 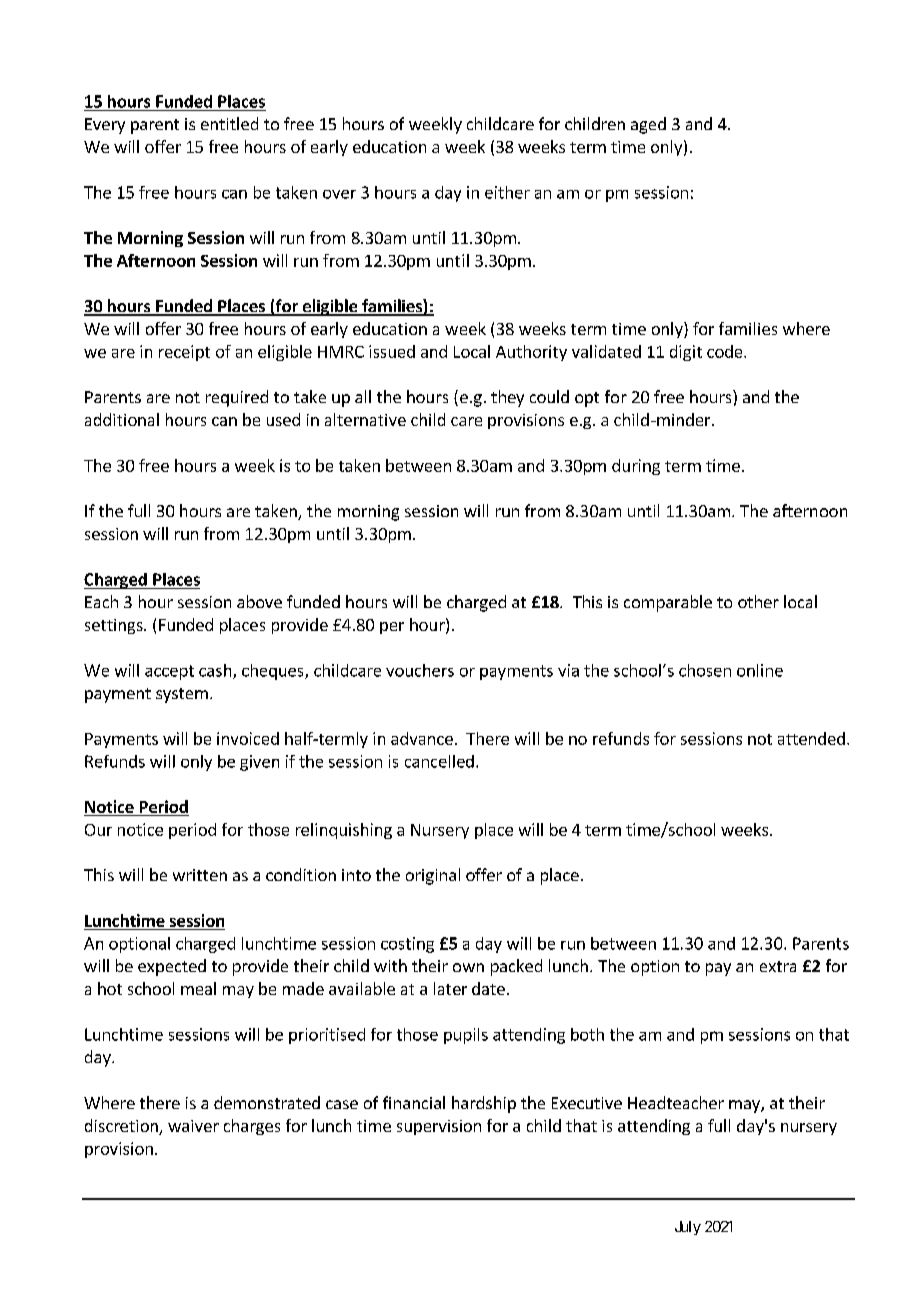 I want to click on waiver, so click(x=193, y=1126).
